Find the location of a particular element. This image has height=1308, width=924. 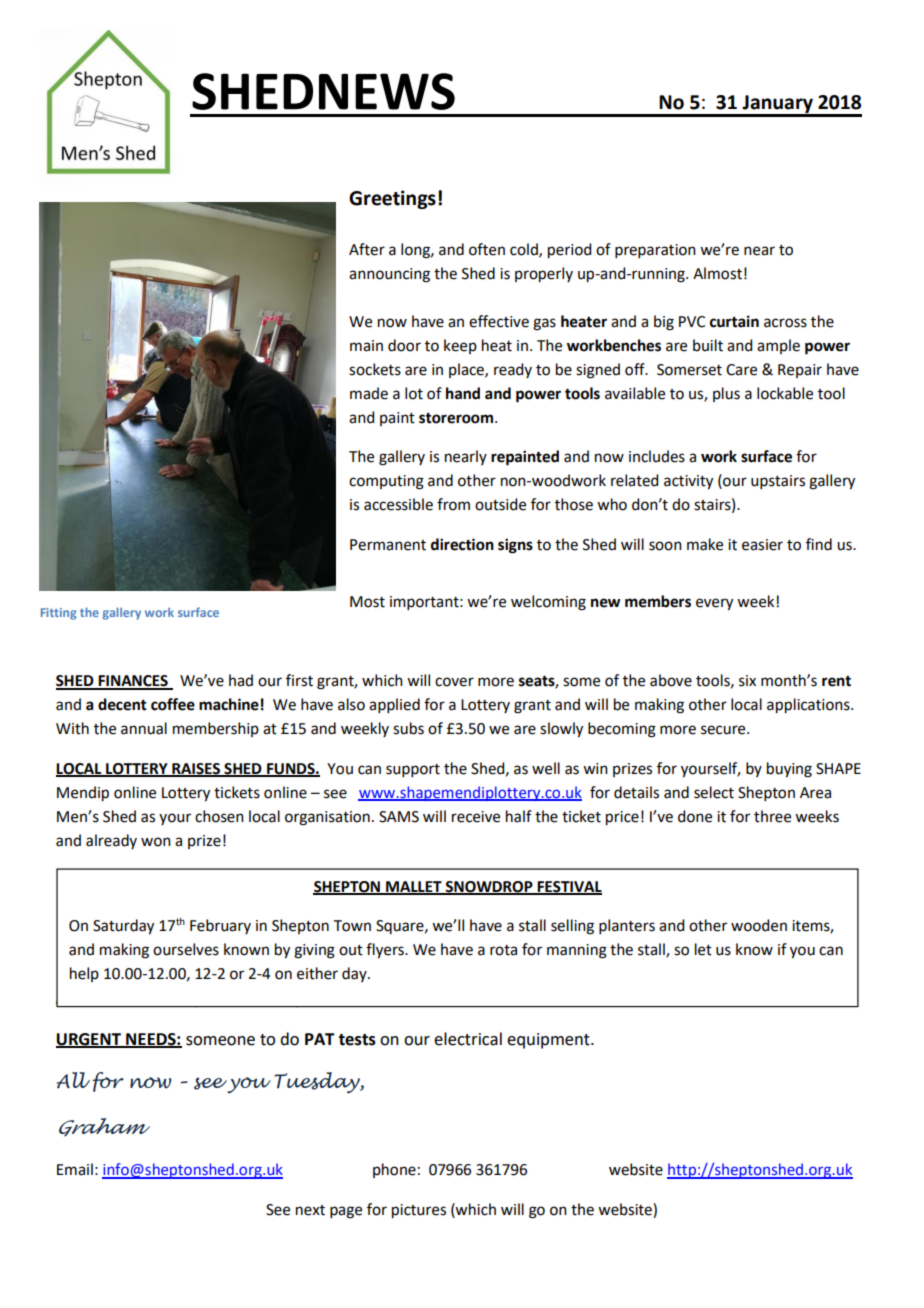

Email is located at coordinates (75, 1169).
